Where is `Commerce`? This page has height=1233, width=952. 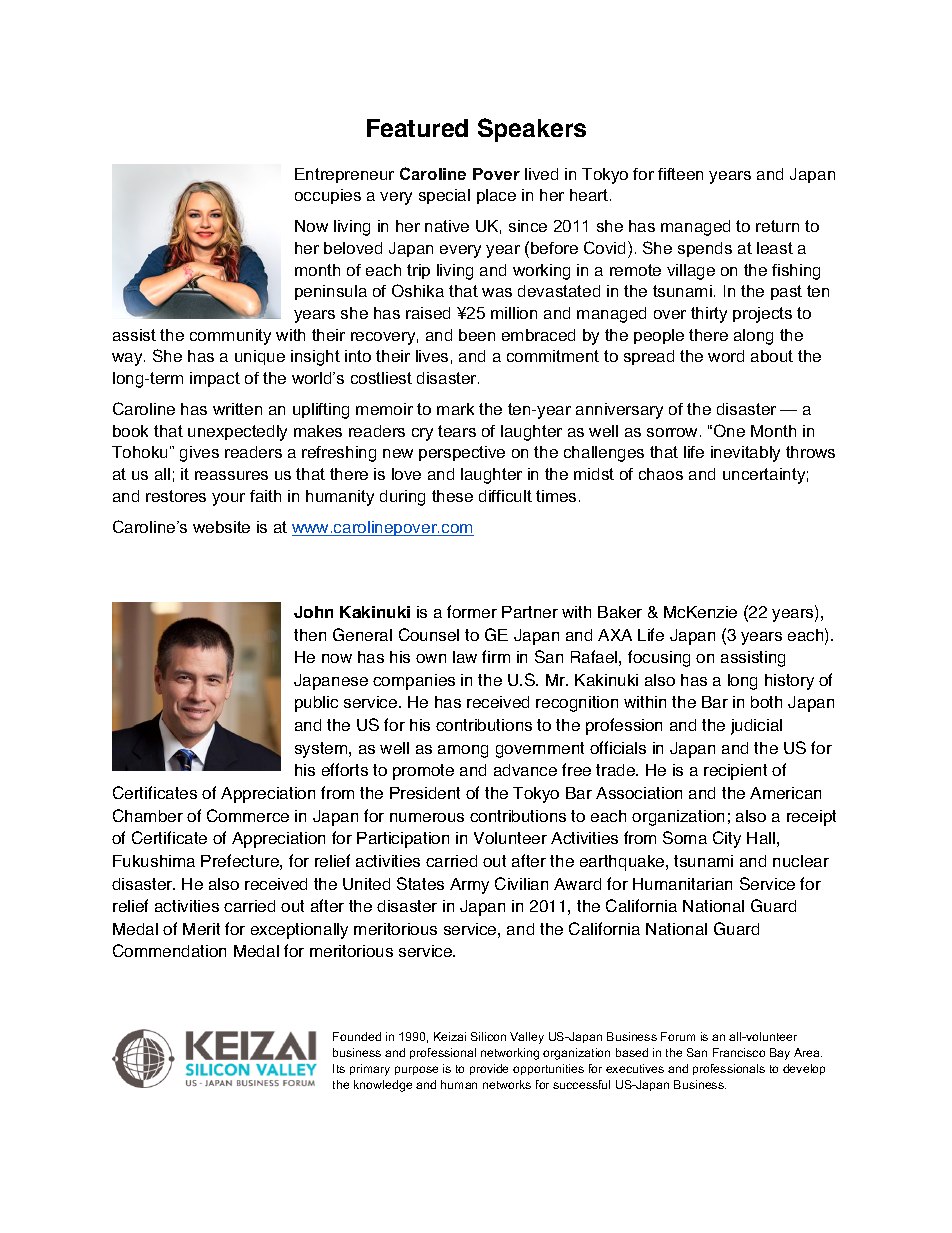 Commerce is located at coordinates (248, 815).
